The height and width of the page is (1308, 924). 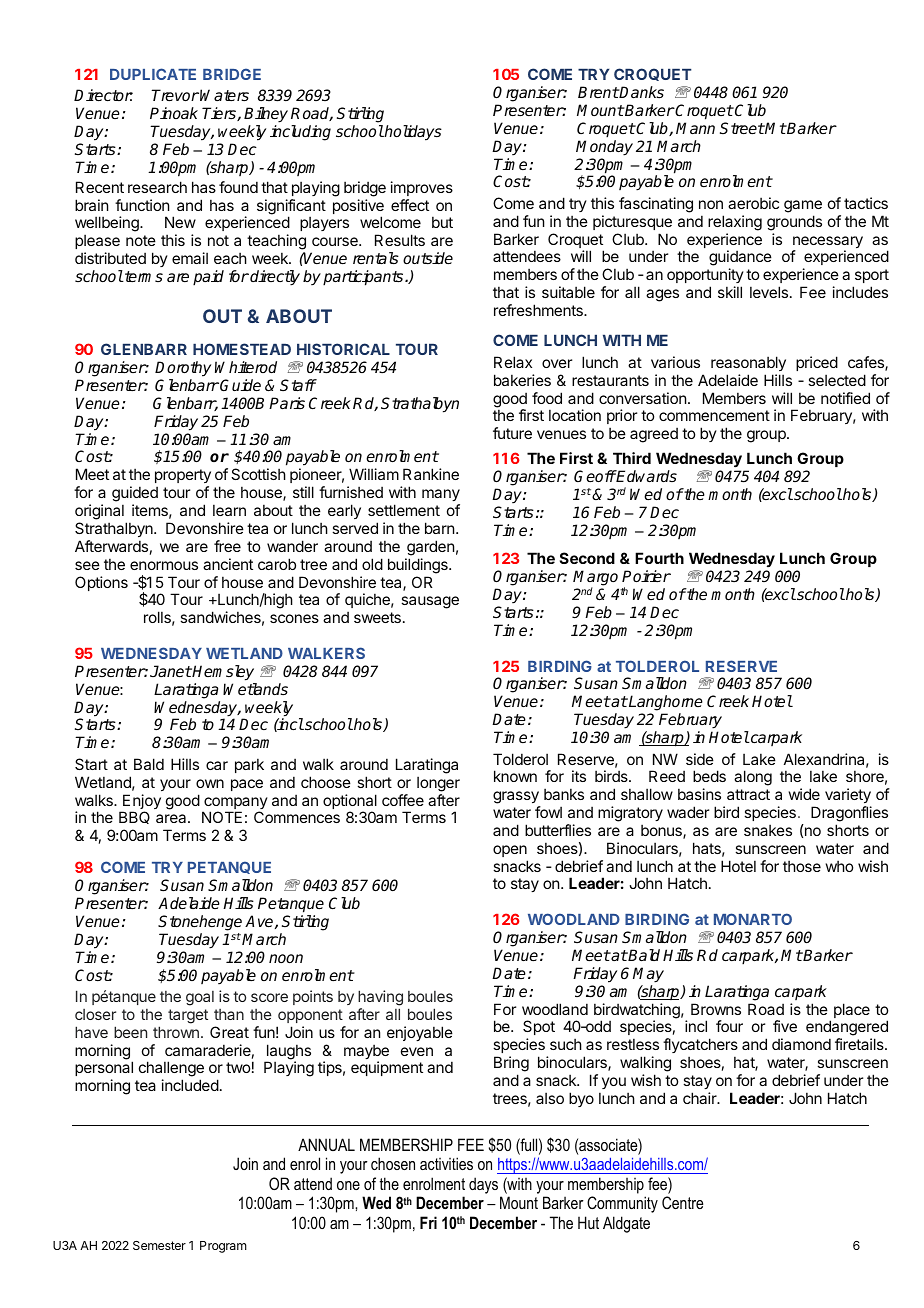 I want to click on DUPLICATE, so click(x=153, y=74).
